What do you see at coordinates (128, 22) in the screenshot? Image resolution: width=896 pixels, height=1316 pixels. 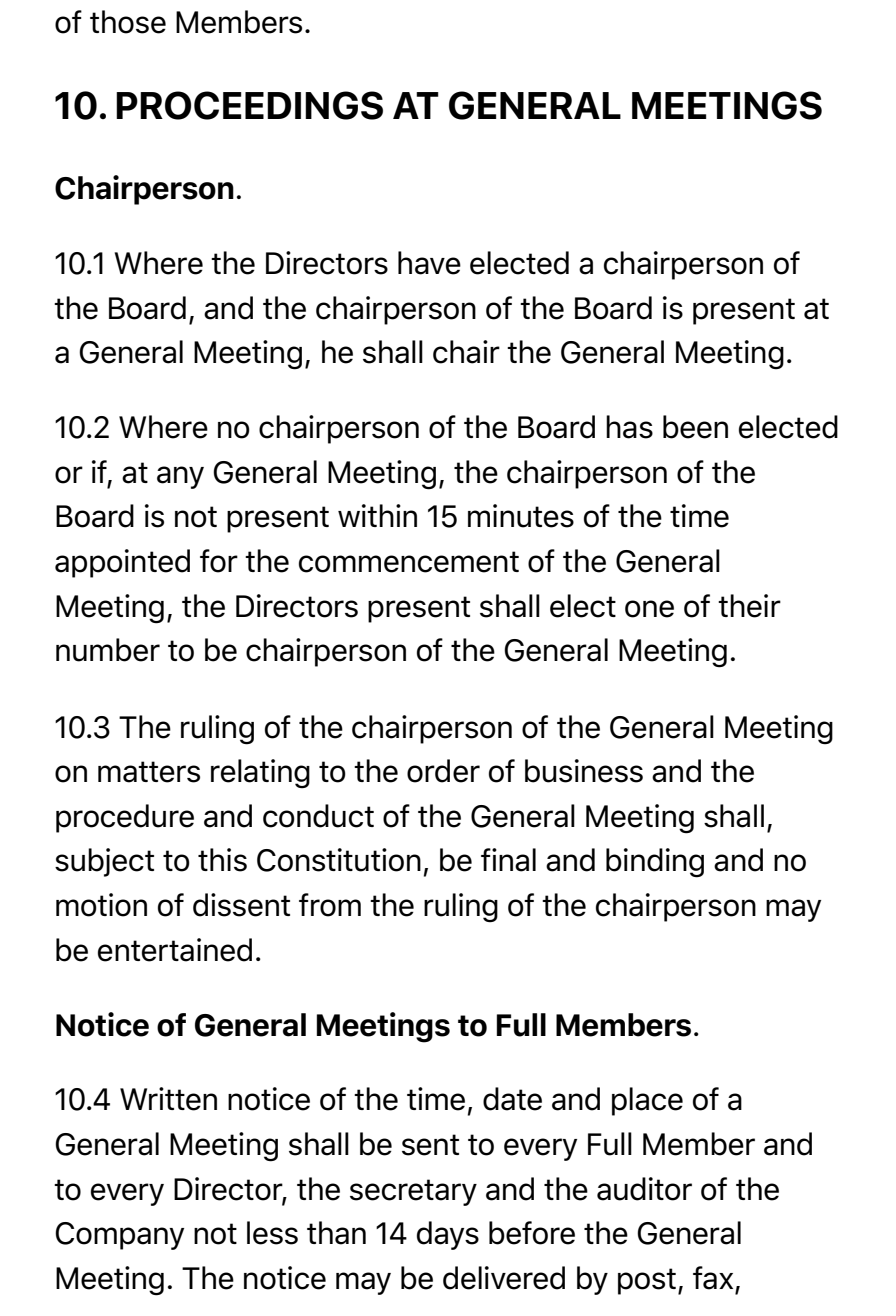 I see `those` at bounding box center [128, 22].
